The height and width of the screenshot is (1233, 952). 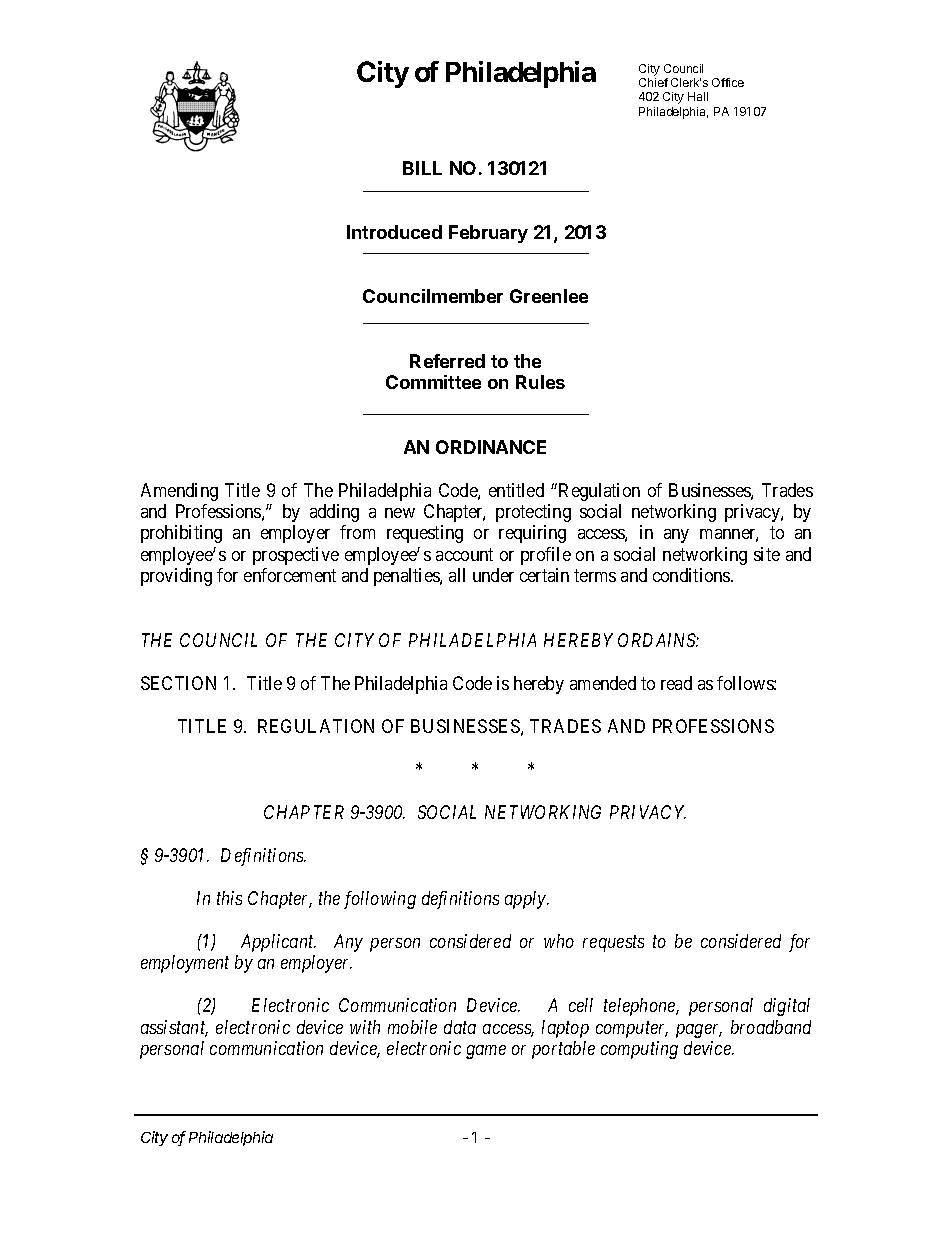 I want to click on SECTION, so click(x=178, y=683).
